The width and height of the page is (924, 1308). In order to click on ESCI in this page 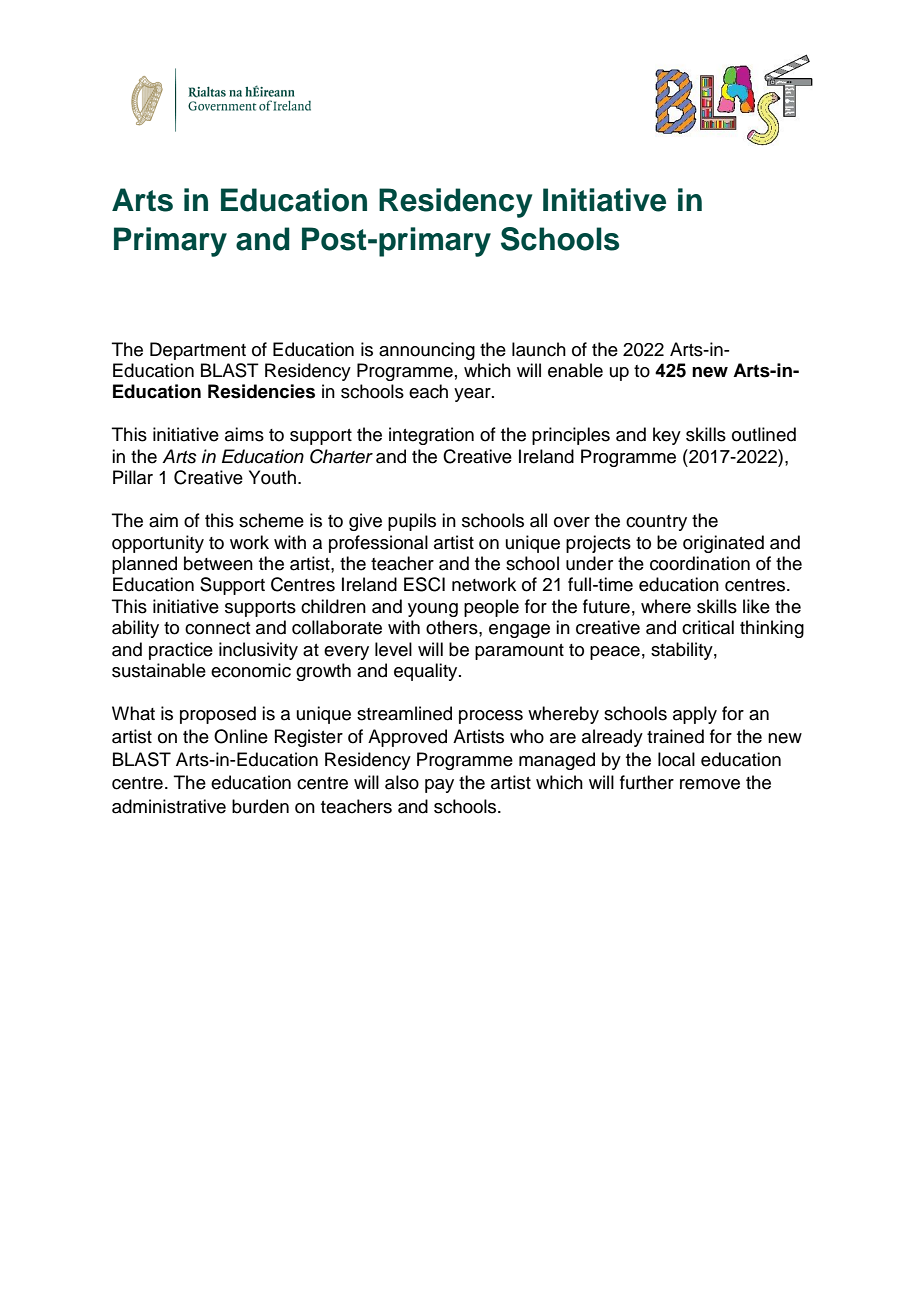, I will do `click(424, 584)`.
